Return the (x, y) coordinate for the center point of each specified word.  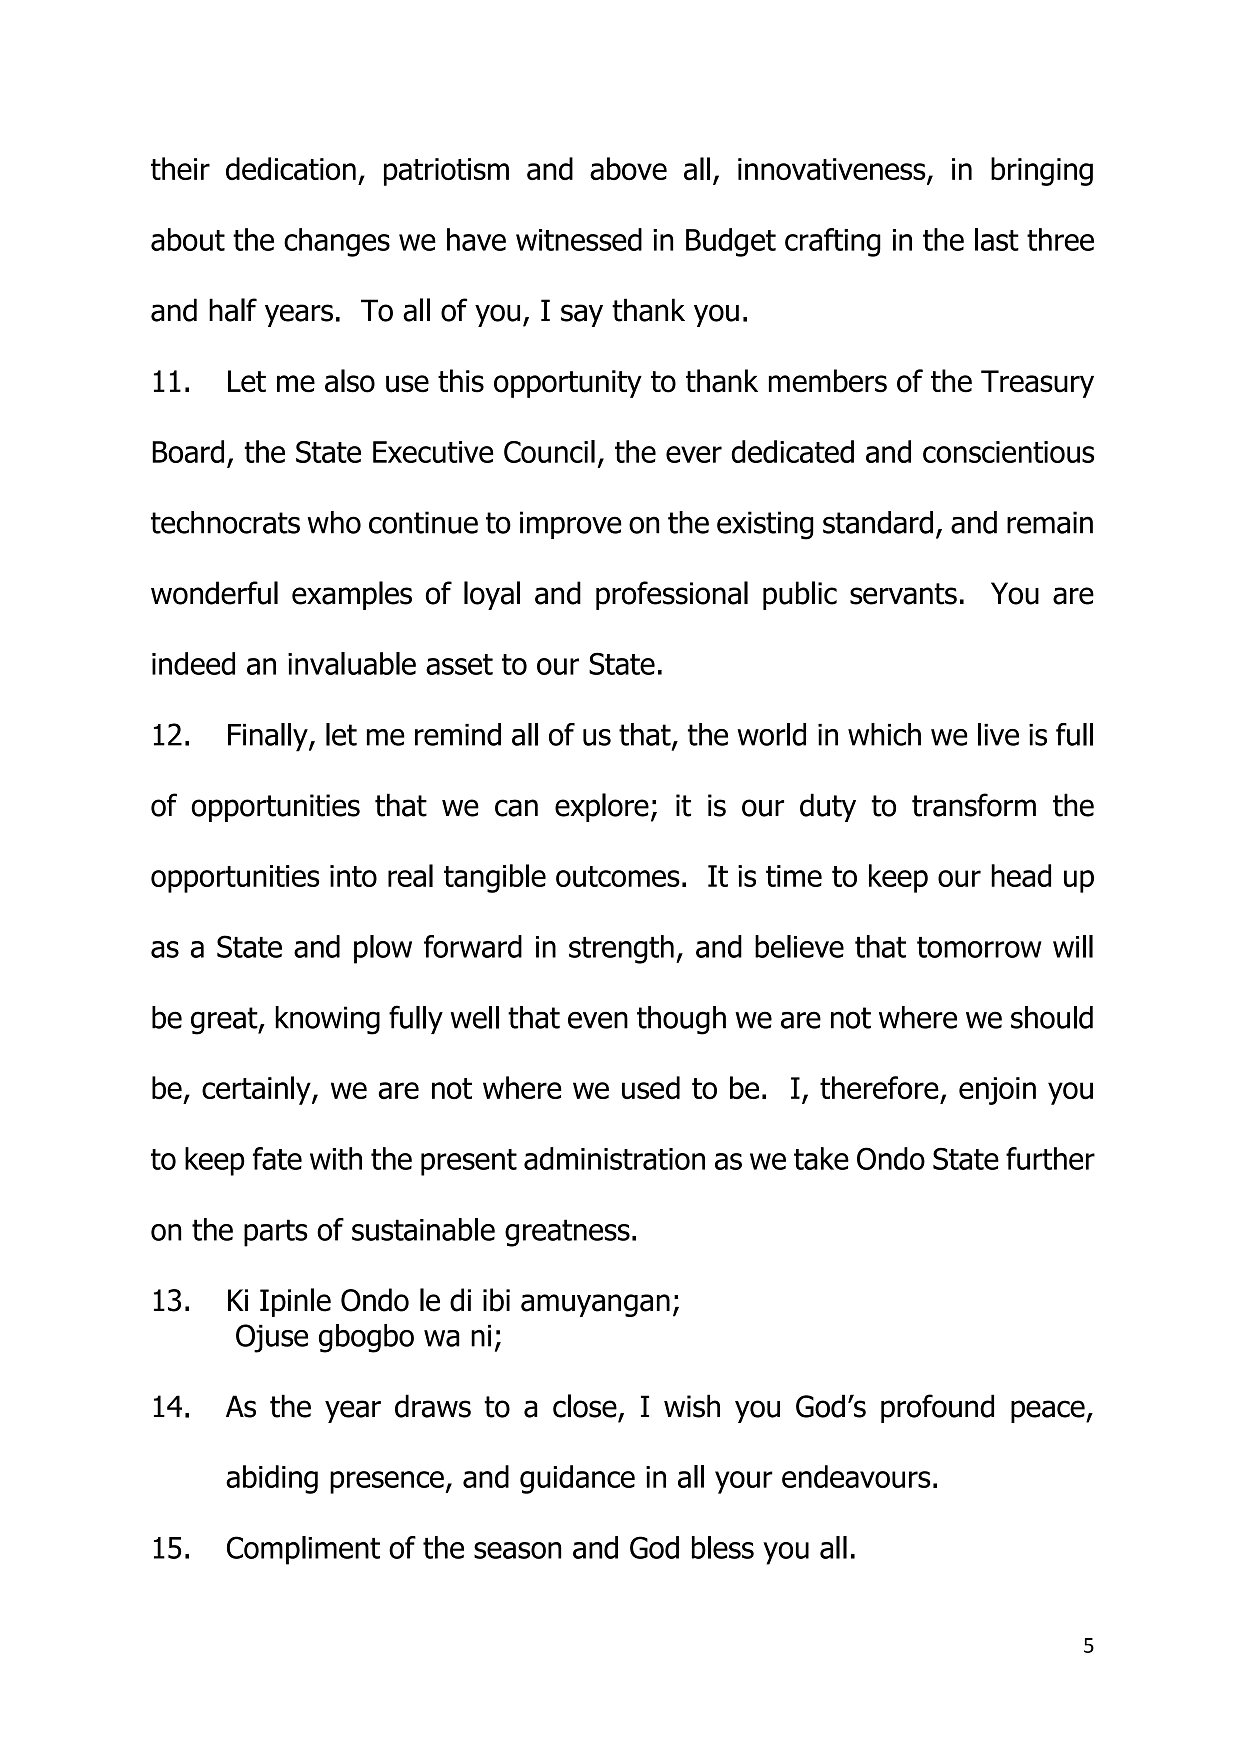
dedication (291, 169)
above (628, 169)
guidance (577, 1479)
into (353, 876)
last (997, 239)
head (1021, 875)
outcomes (618, 876)
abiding (272, 1479)
